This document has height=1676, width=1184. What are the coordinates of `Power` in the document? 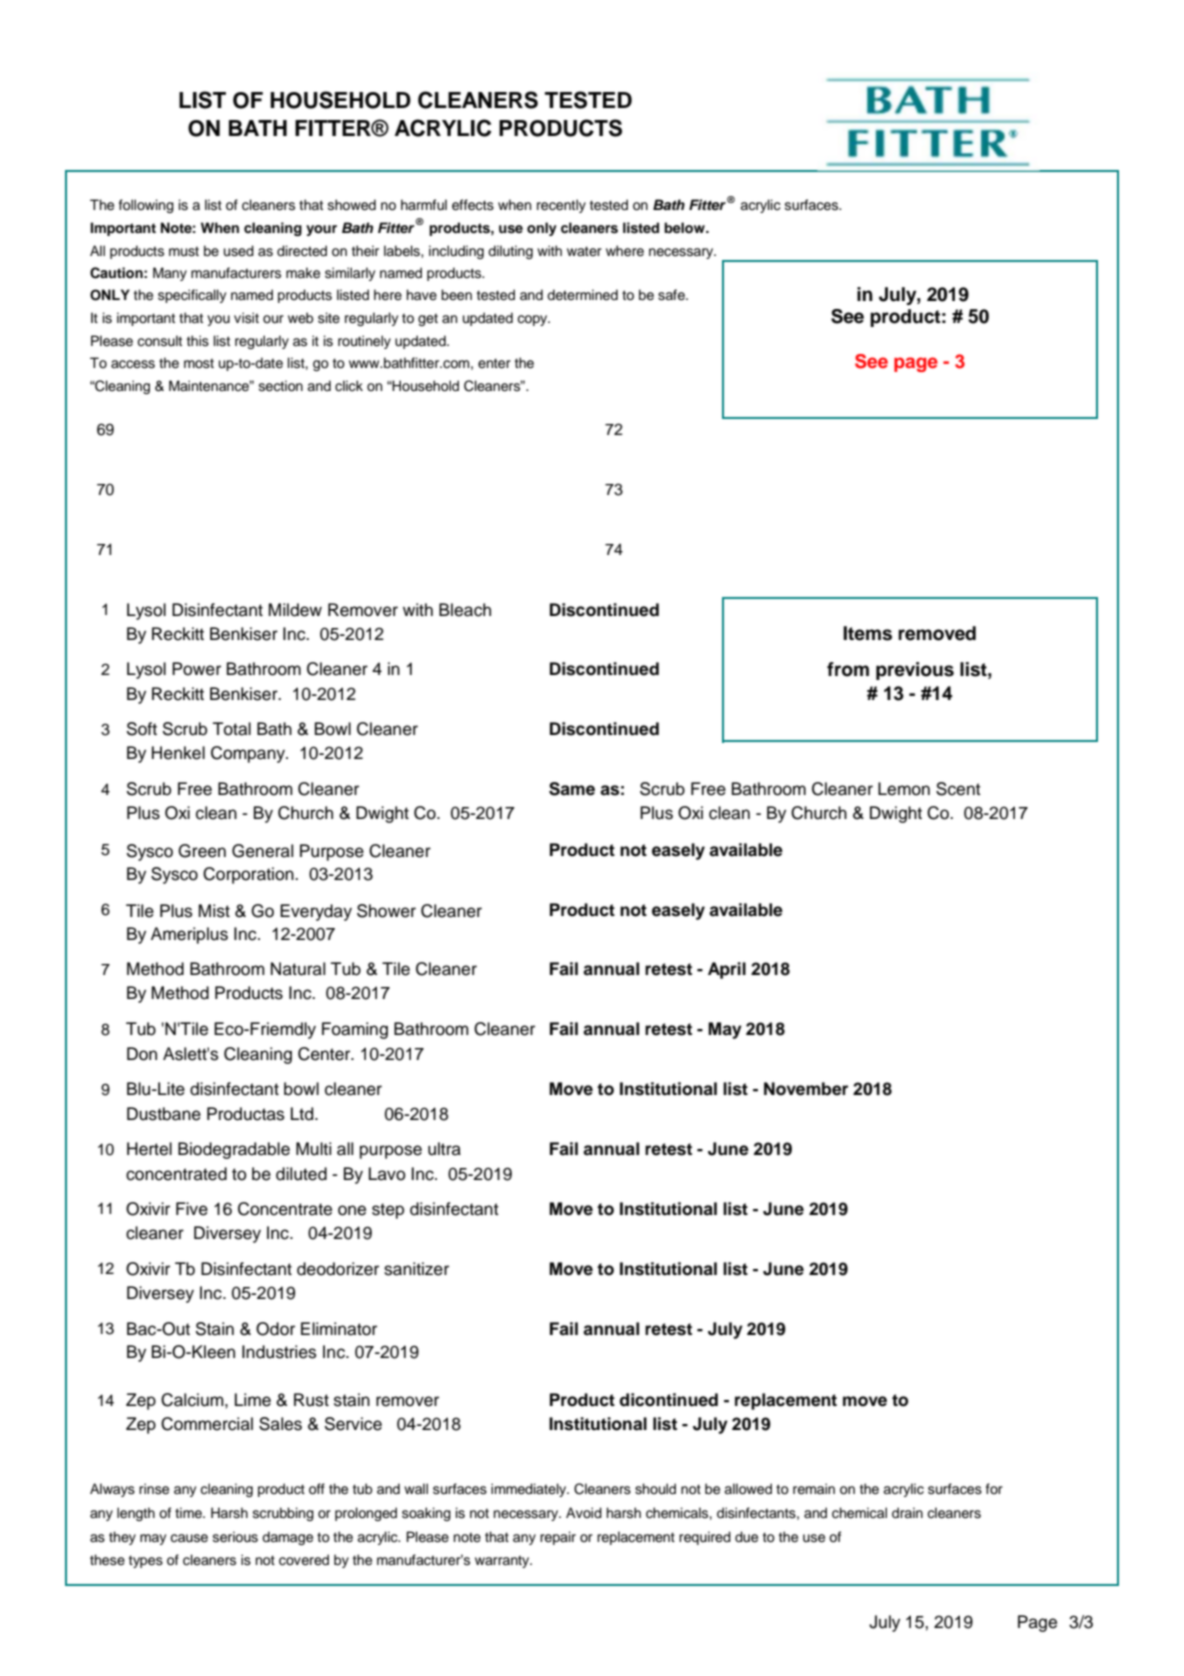 It's located at (196, 669).
